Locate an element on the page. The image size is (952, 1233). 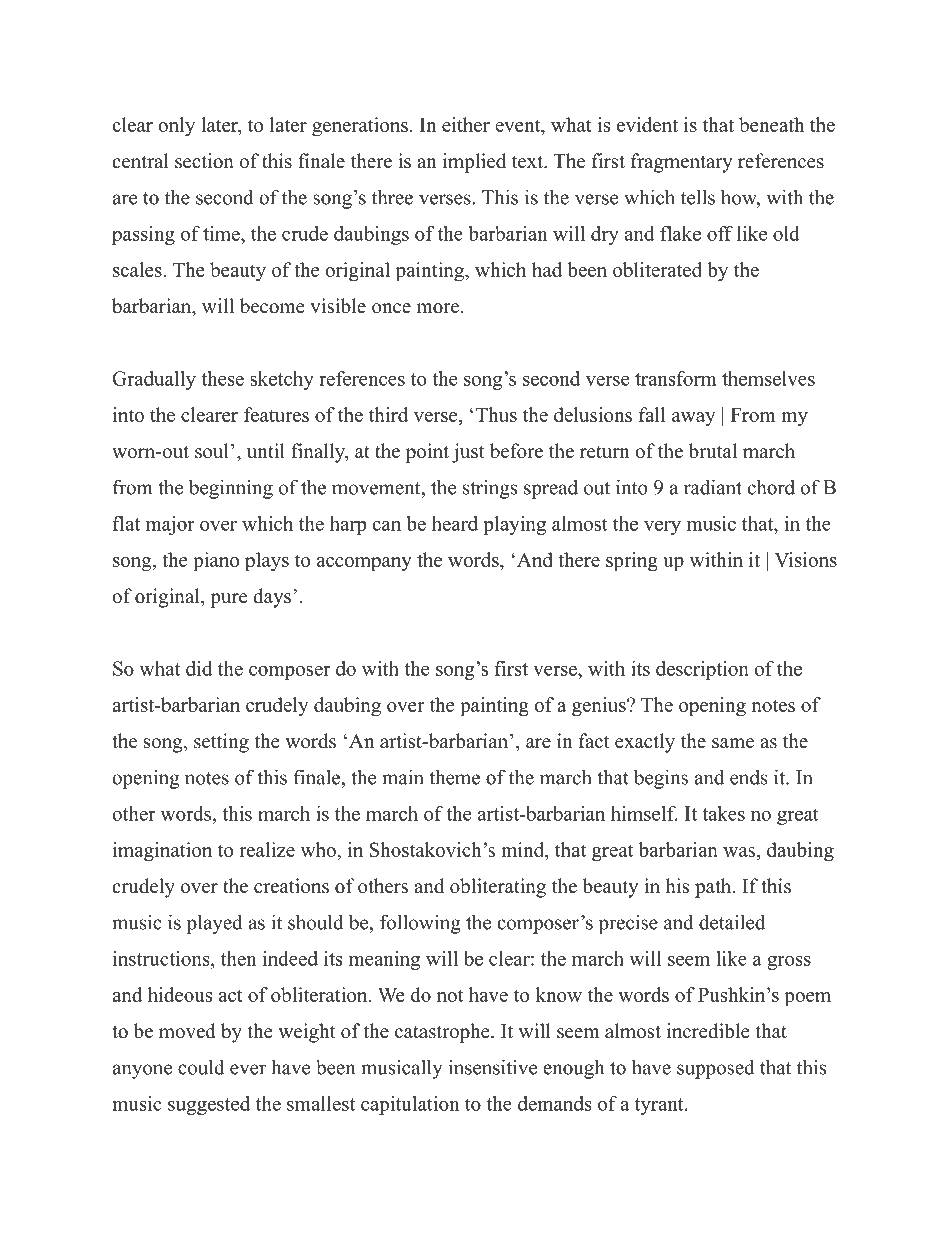
pure is located at coordinates (228, 600).
